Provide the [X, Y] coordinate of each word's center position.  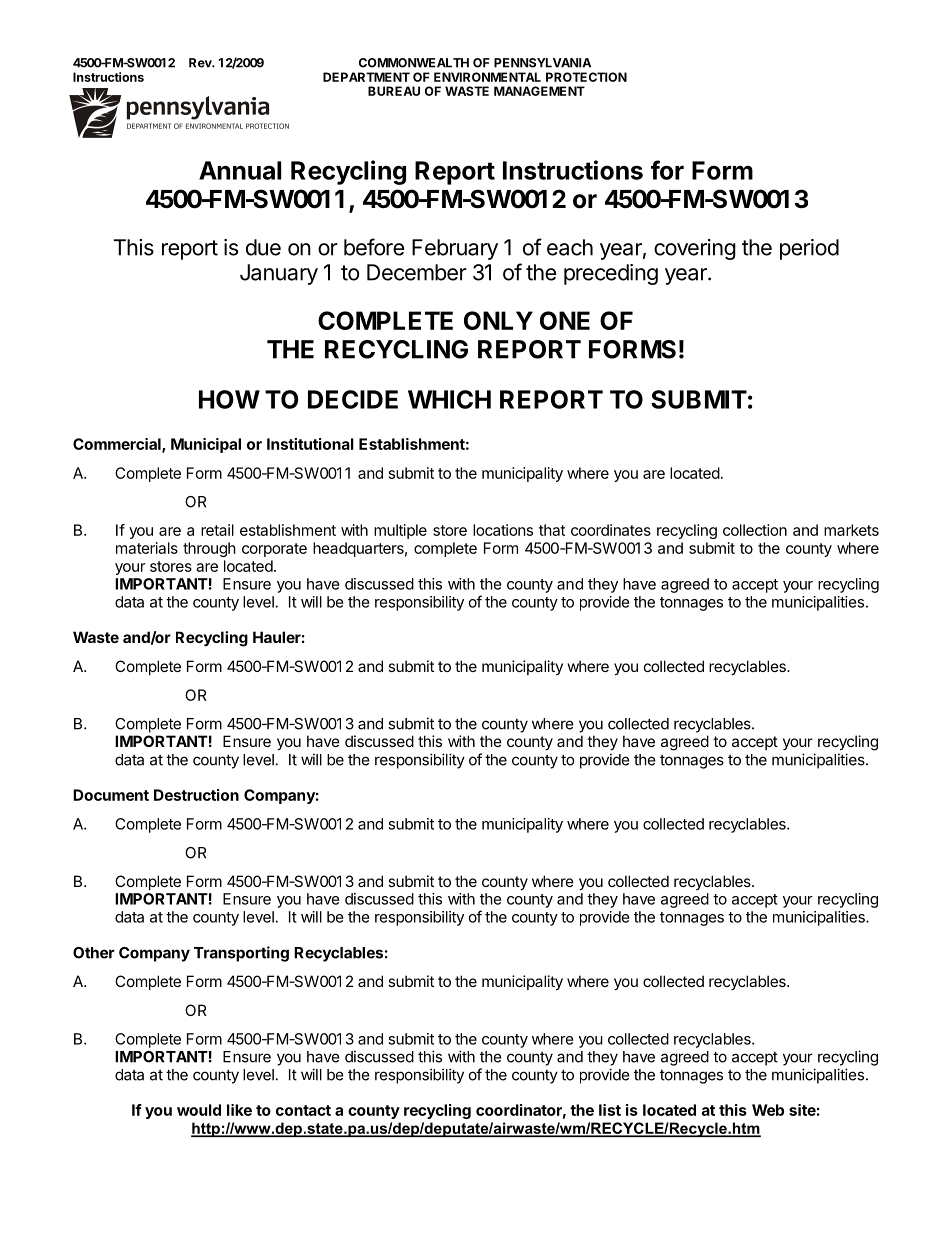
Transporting [241, 954]
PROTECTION [586, 77]
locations [503, 530]
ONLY [498, 320]
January [279, 274]
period [809, 249]
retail [217, 530]
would [199, 1110]
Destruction [196, 795]
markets [851, 530]
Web [768, 1110]
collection [755, 530]
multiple [400, 531]
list [610, 1110]
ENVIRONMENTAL [487, 77]
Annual [240, 170]
